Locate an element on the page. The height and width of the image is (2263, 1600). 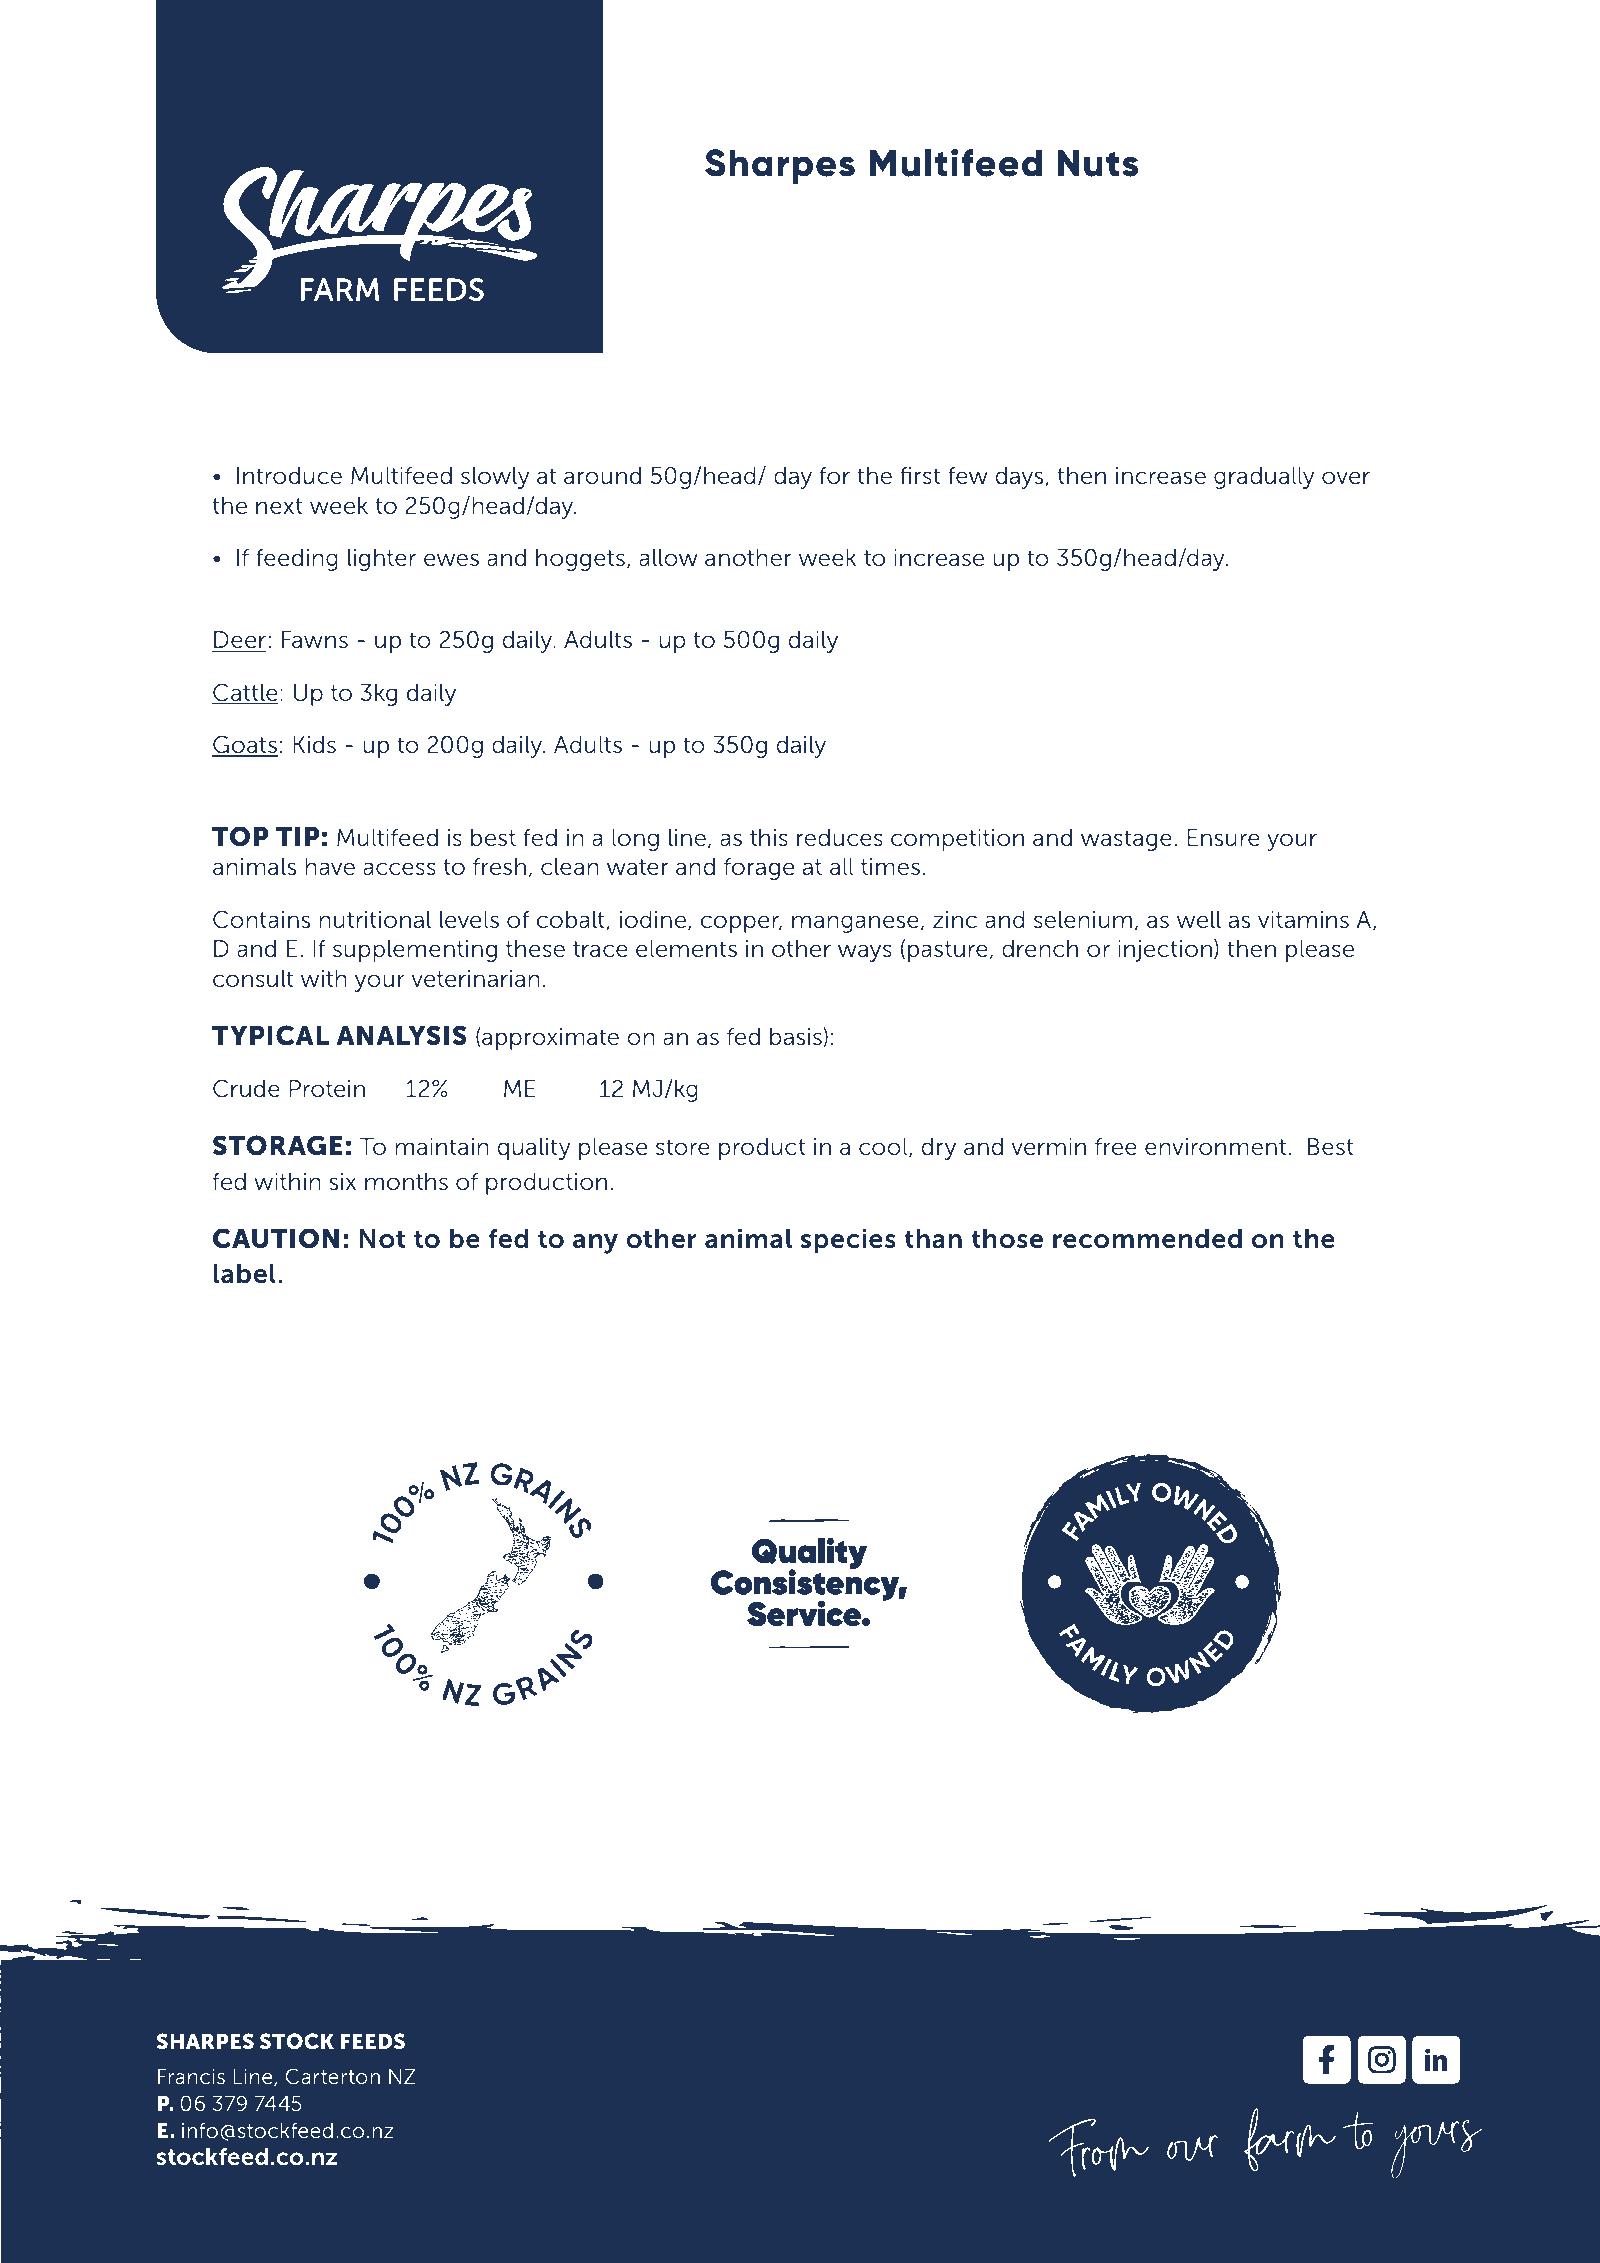
FEEDS is located at coordinates (373, 2041).
